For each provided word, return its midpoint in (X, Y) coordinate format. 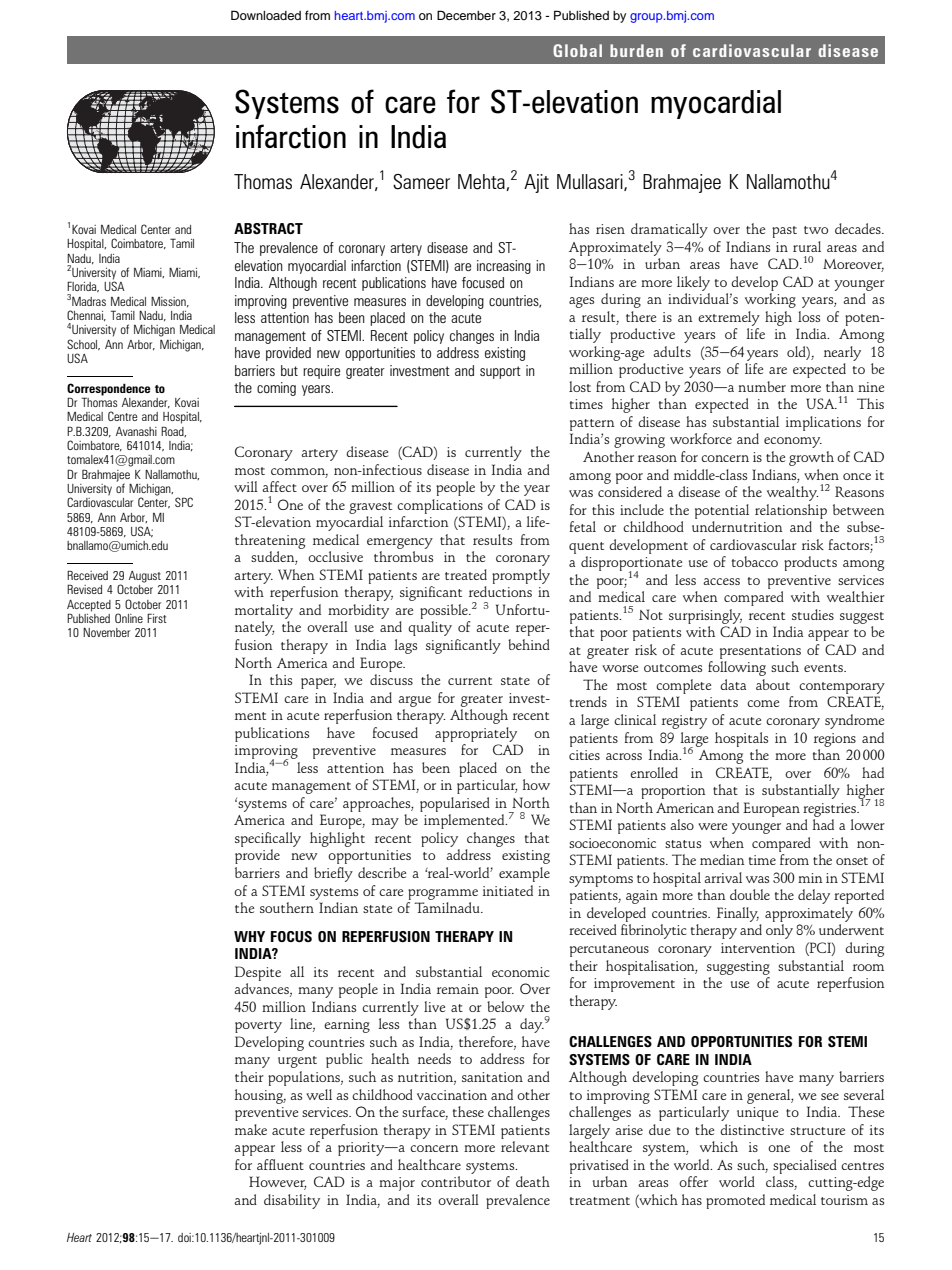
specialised (805, 1166)
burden (636, 50)
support (500, 372)
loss (809, 316)
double (750, 894)
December (466, 15)
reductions (500, 591)
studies (813, 614)
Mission (169, 302)
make (251, 1129)
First (157, 618)
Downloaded (266, 15)
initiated (508, 890)
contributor (456, 1181)
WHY (249, 936)
